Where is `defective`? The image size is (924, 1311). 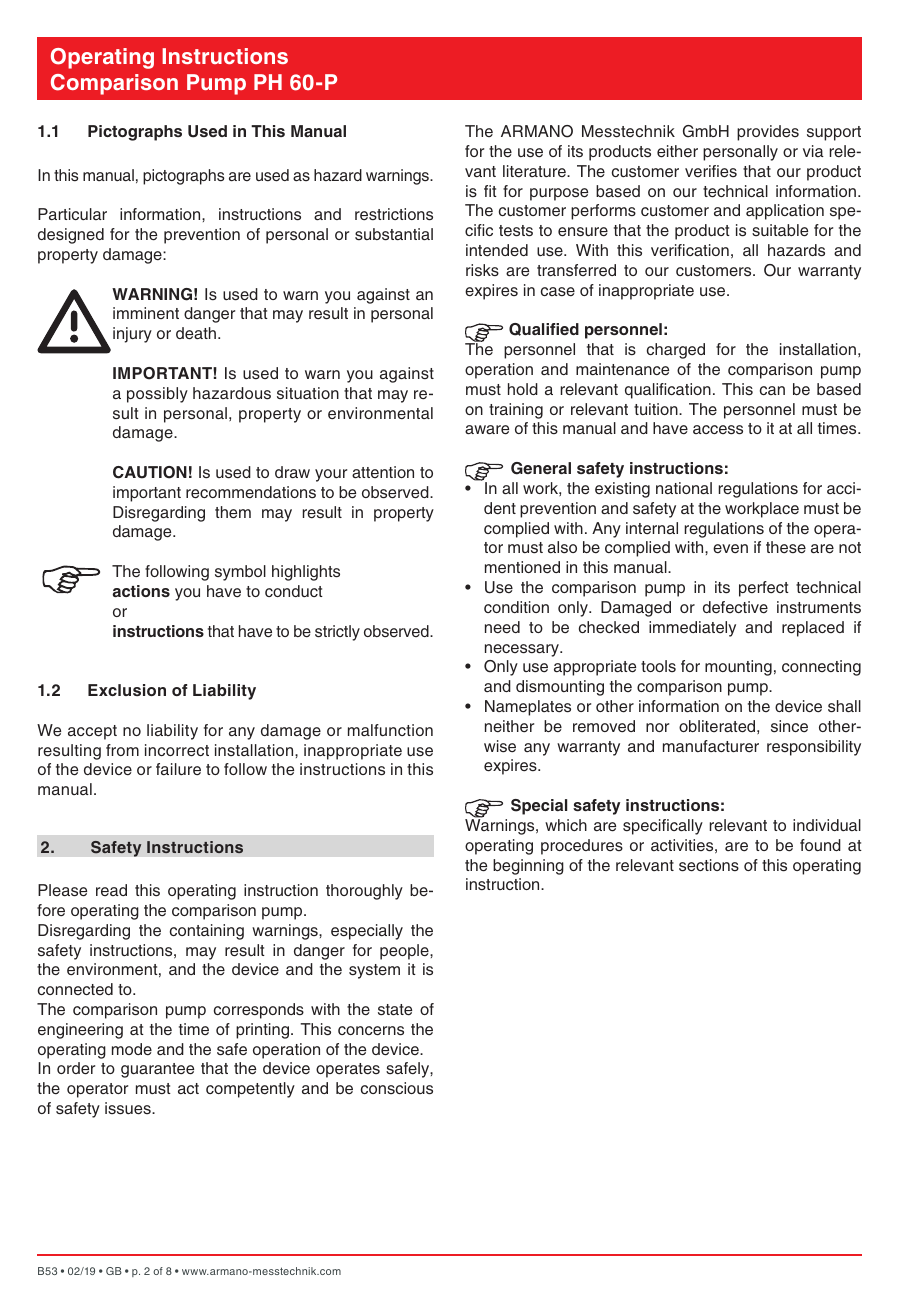 defective is located at coordinates (735, 607).
